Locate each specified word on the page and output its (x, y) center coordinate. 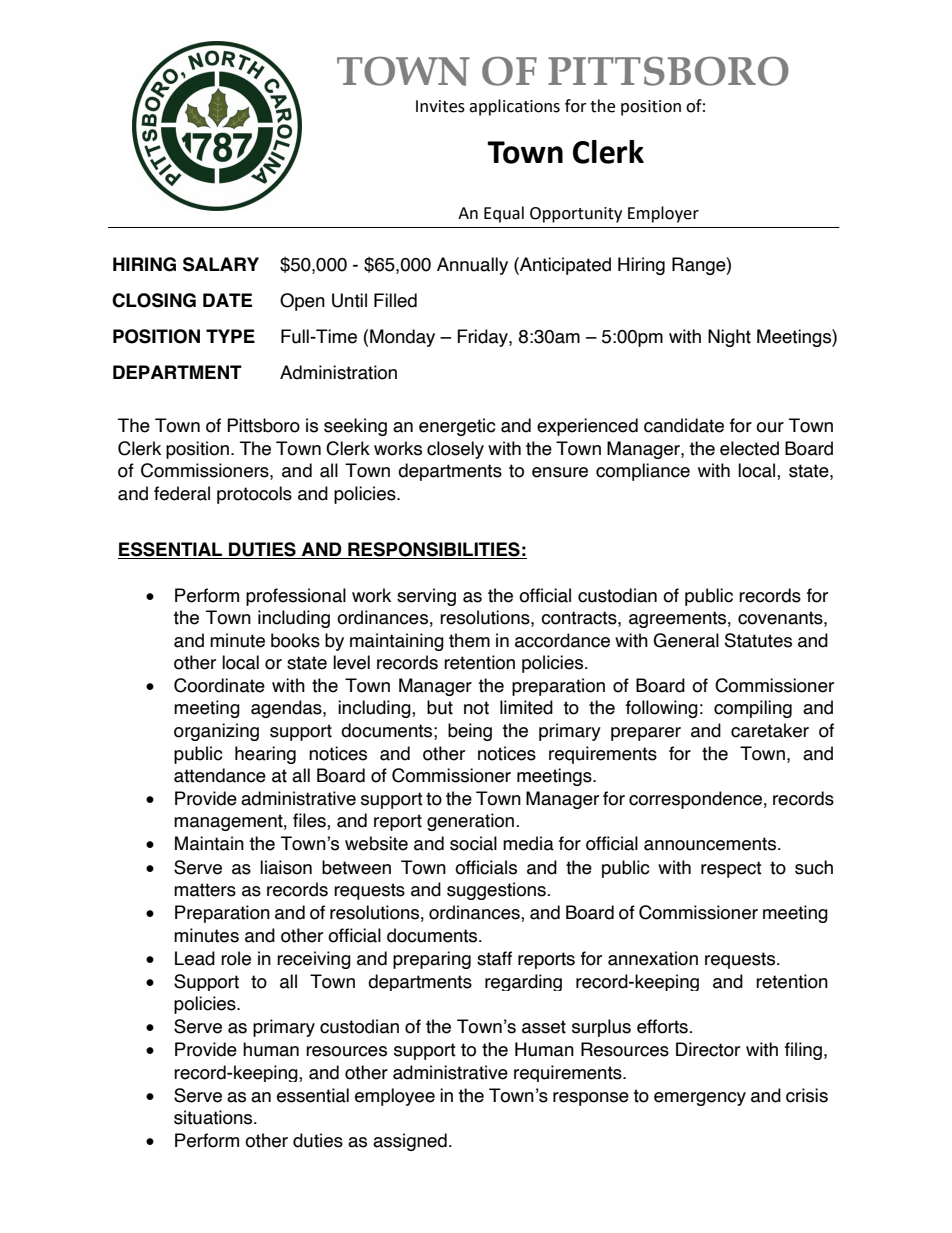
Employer (663, 214)
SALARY (221, 264)
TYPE (230, 336)
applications (514, 107)
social (473, 843)
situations (214, 1117)
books (295, 640)
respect (731, 869)
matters (205, 890)
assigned (410, 1142)
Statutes (758, 640)
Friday (483, 338)
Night (729, 338)
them (469, 640)
